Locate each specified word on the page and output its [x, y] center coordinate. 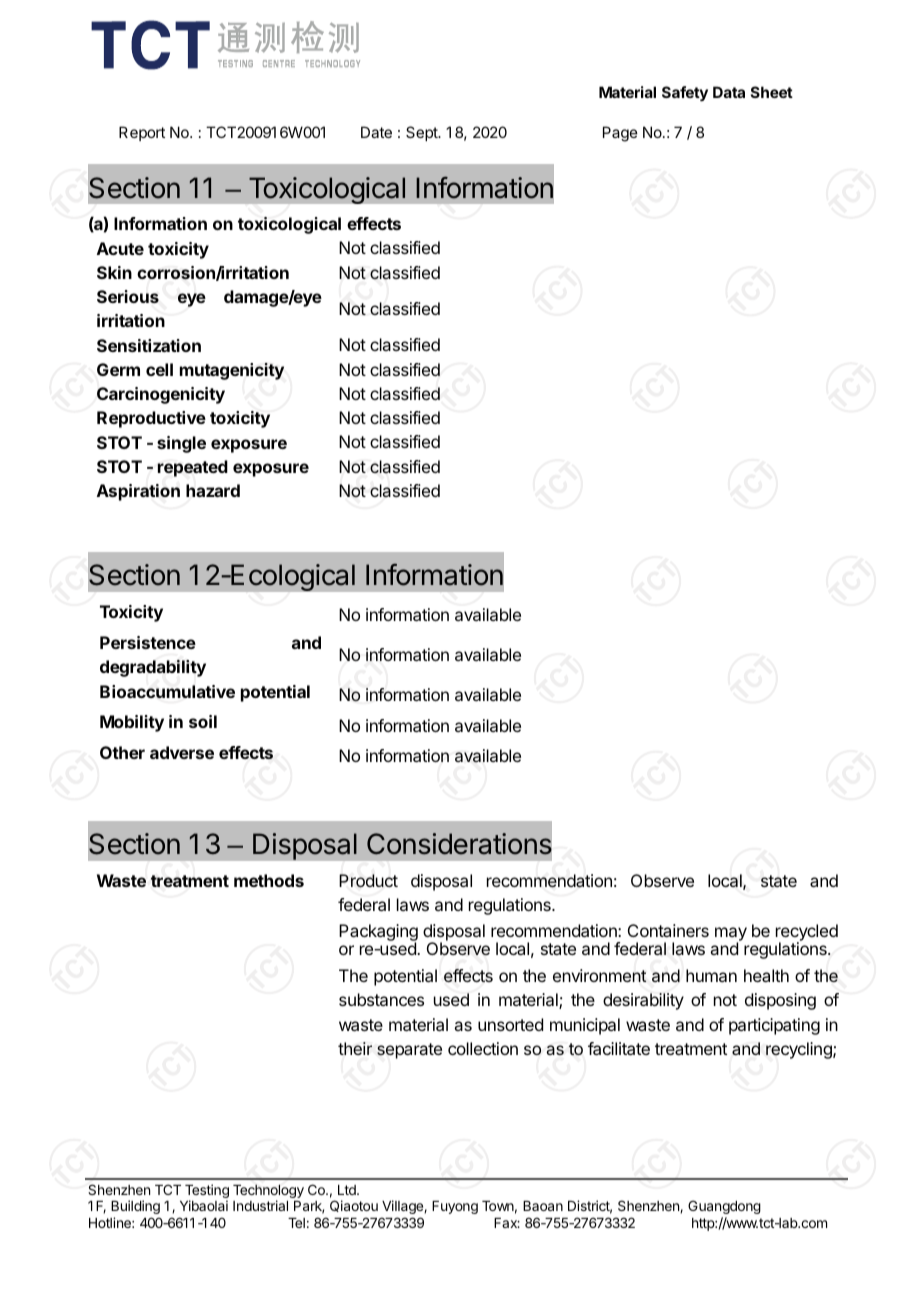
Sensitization [149, 345]
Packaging [378, 933]
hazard [213, 490]
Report [142, 133]
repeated [192, 468]
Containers [668, 930]
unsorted [510, 1024]
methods [269, 880]
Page [620, 134]
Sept [423, 133]
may [731, 935]
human [711, 975]
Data [729, 92]
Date [376, 132]
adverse [182, 752]
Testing [207, 1192]
